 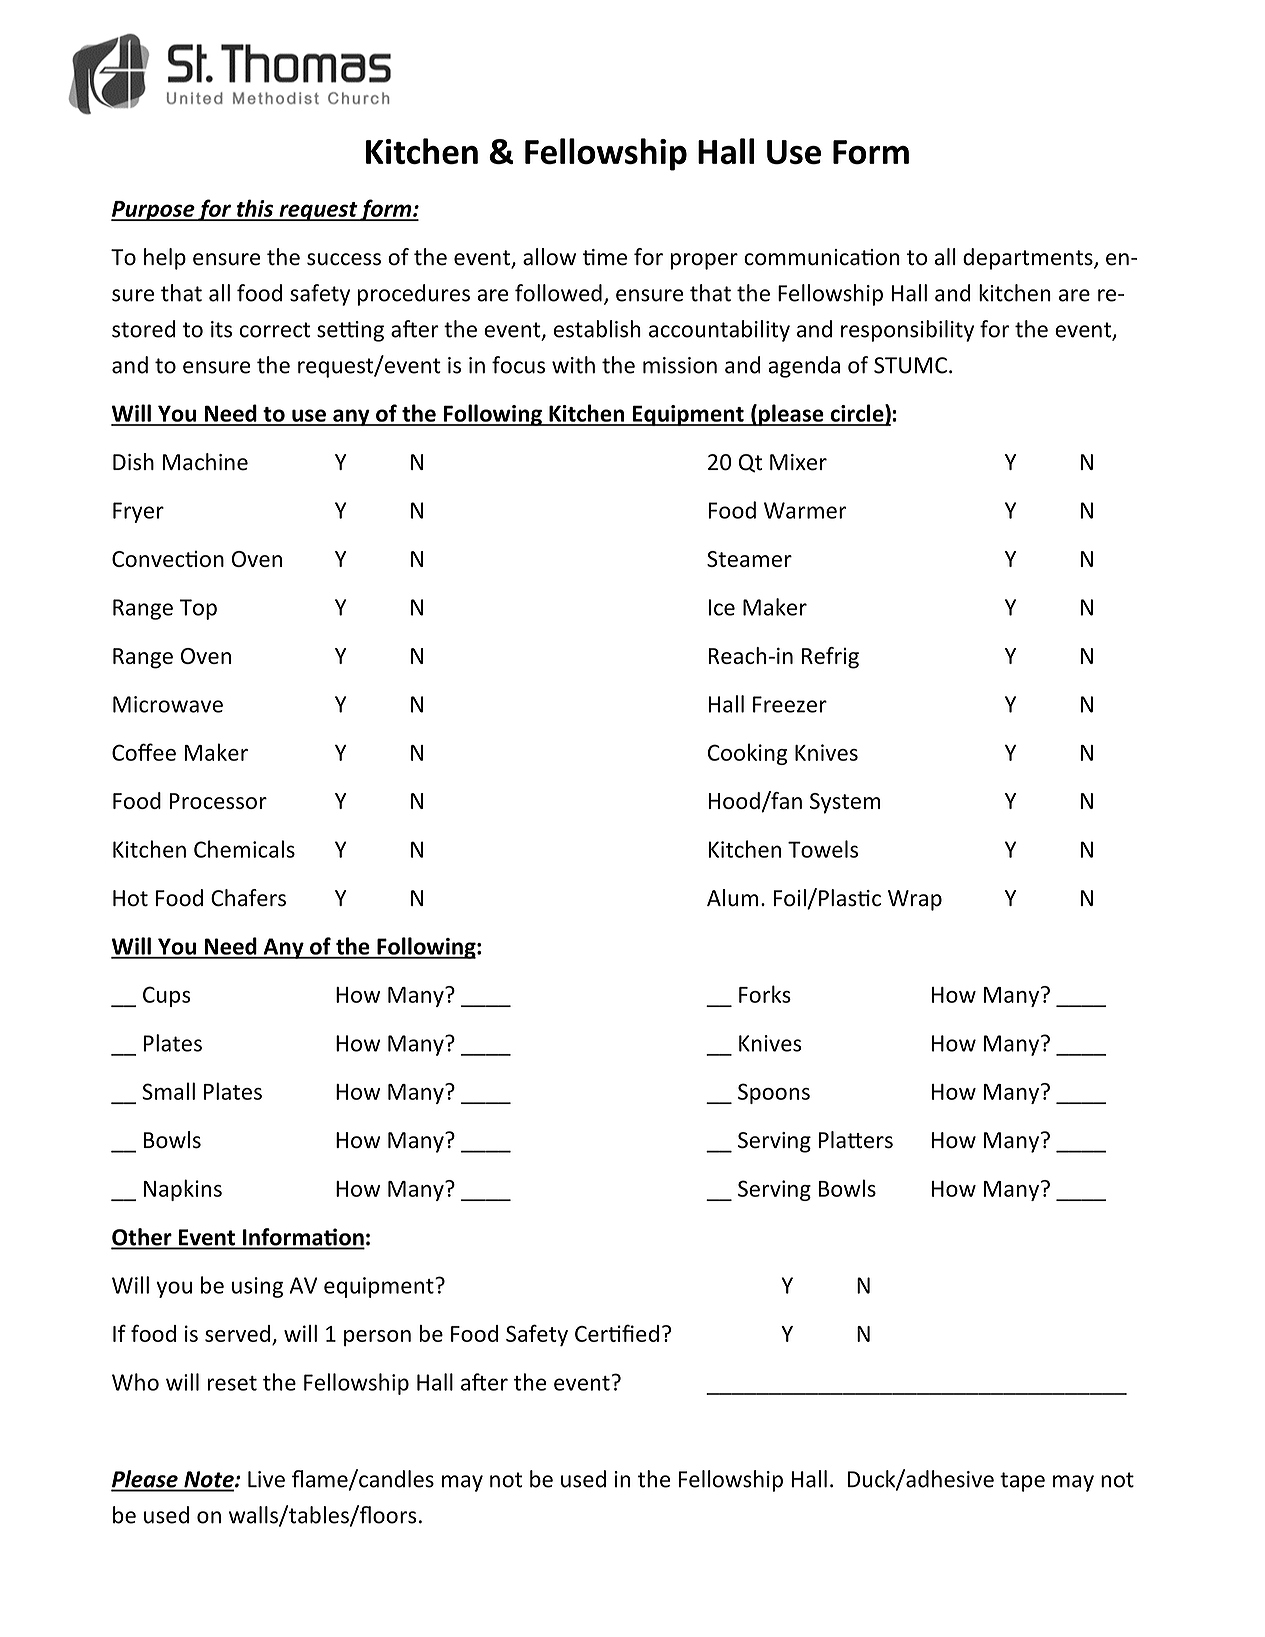 I want to click on Chemicals, so click(x=244, y=849).
